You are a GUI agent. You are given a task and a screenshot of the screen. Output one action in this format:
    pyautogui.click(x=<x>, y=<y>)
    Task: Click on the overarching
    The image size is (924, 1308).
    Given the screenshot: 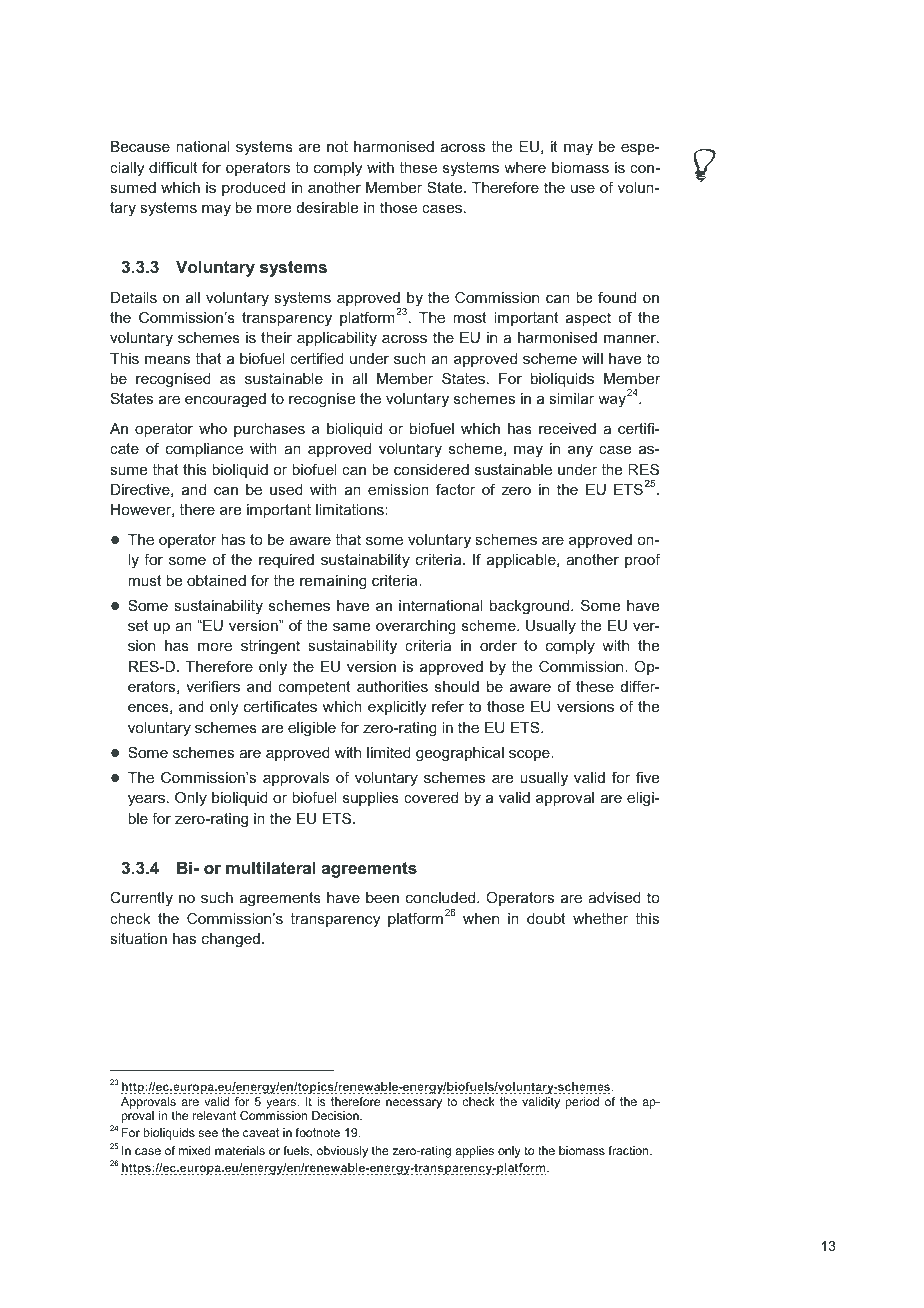 What is the action you would take?
    pyautogui.click(x=416, y=627)
